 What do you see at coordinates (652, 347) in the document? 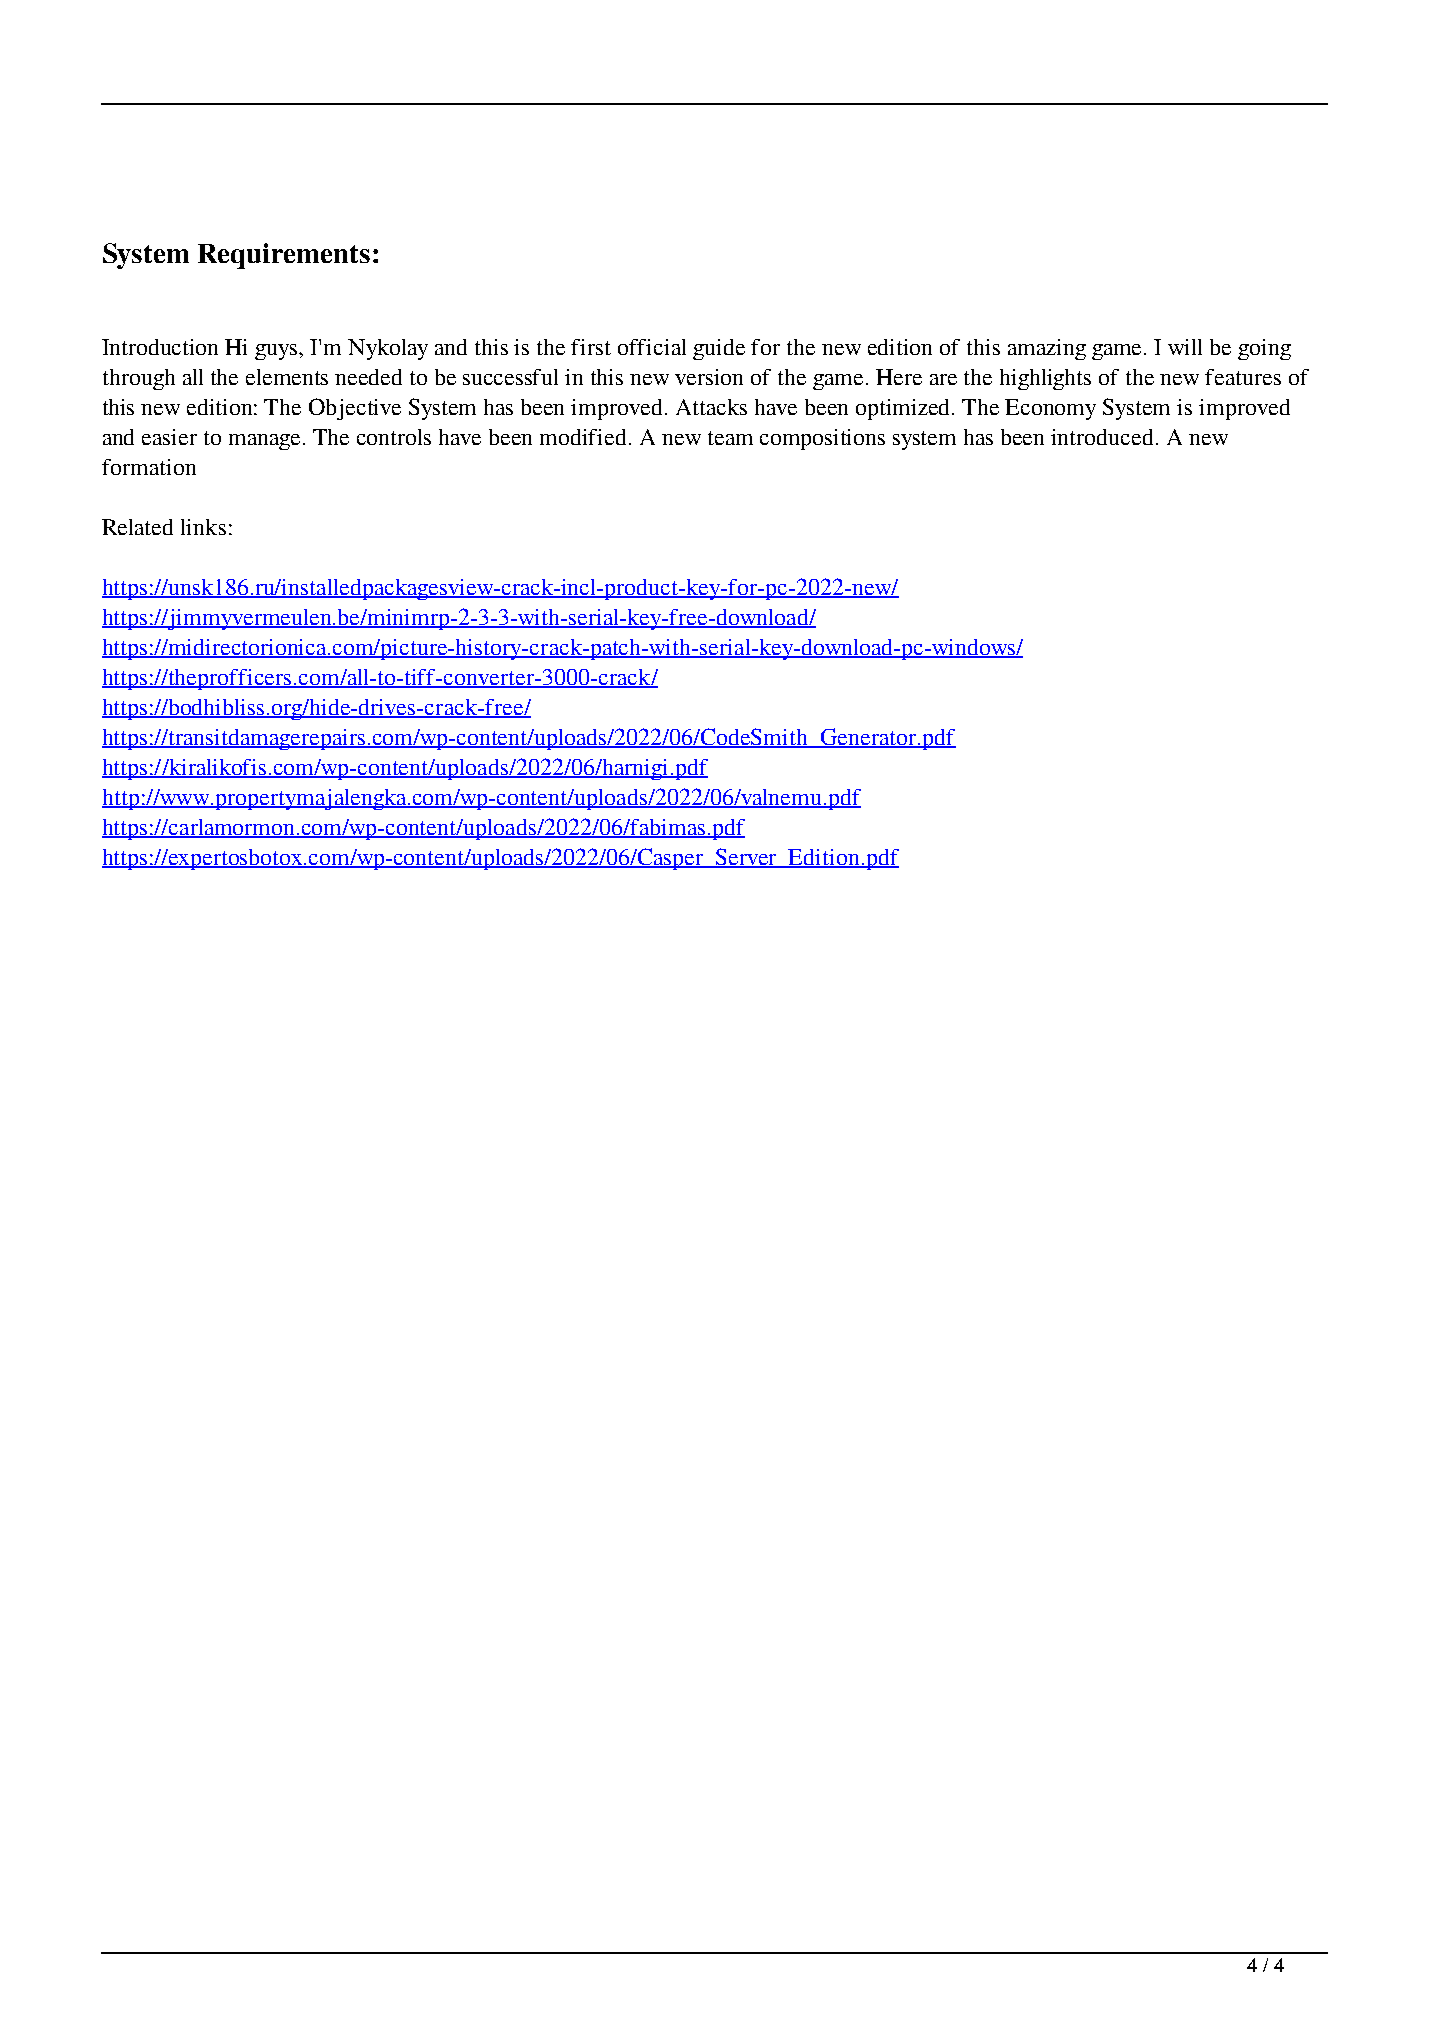
I see `official` at bounding box center [652, 347].
